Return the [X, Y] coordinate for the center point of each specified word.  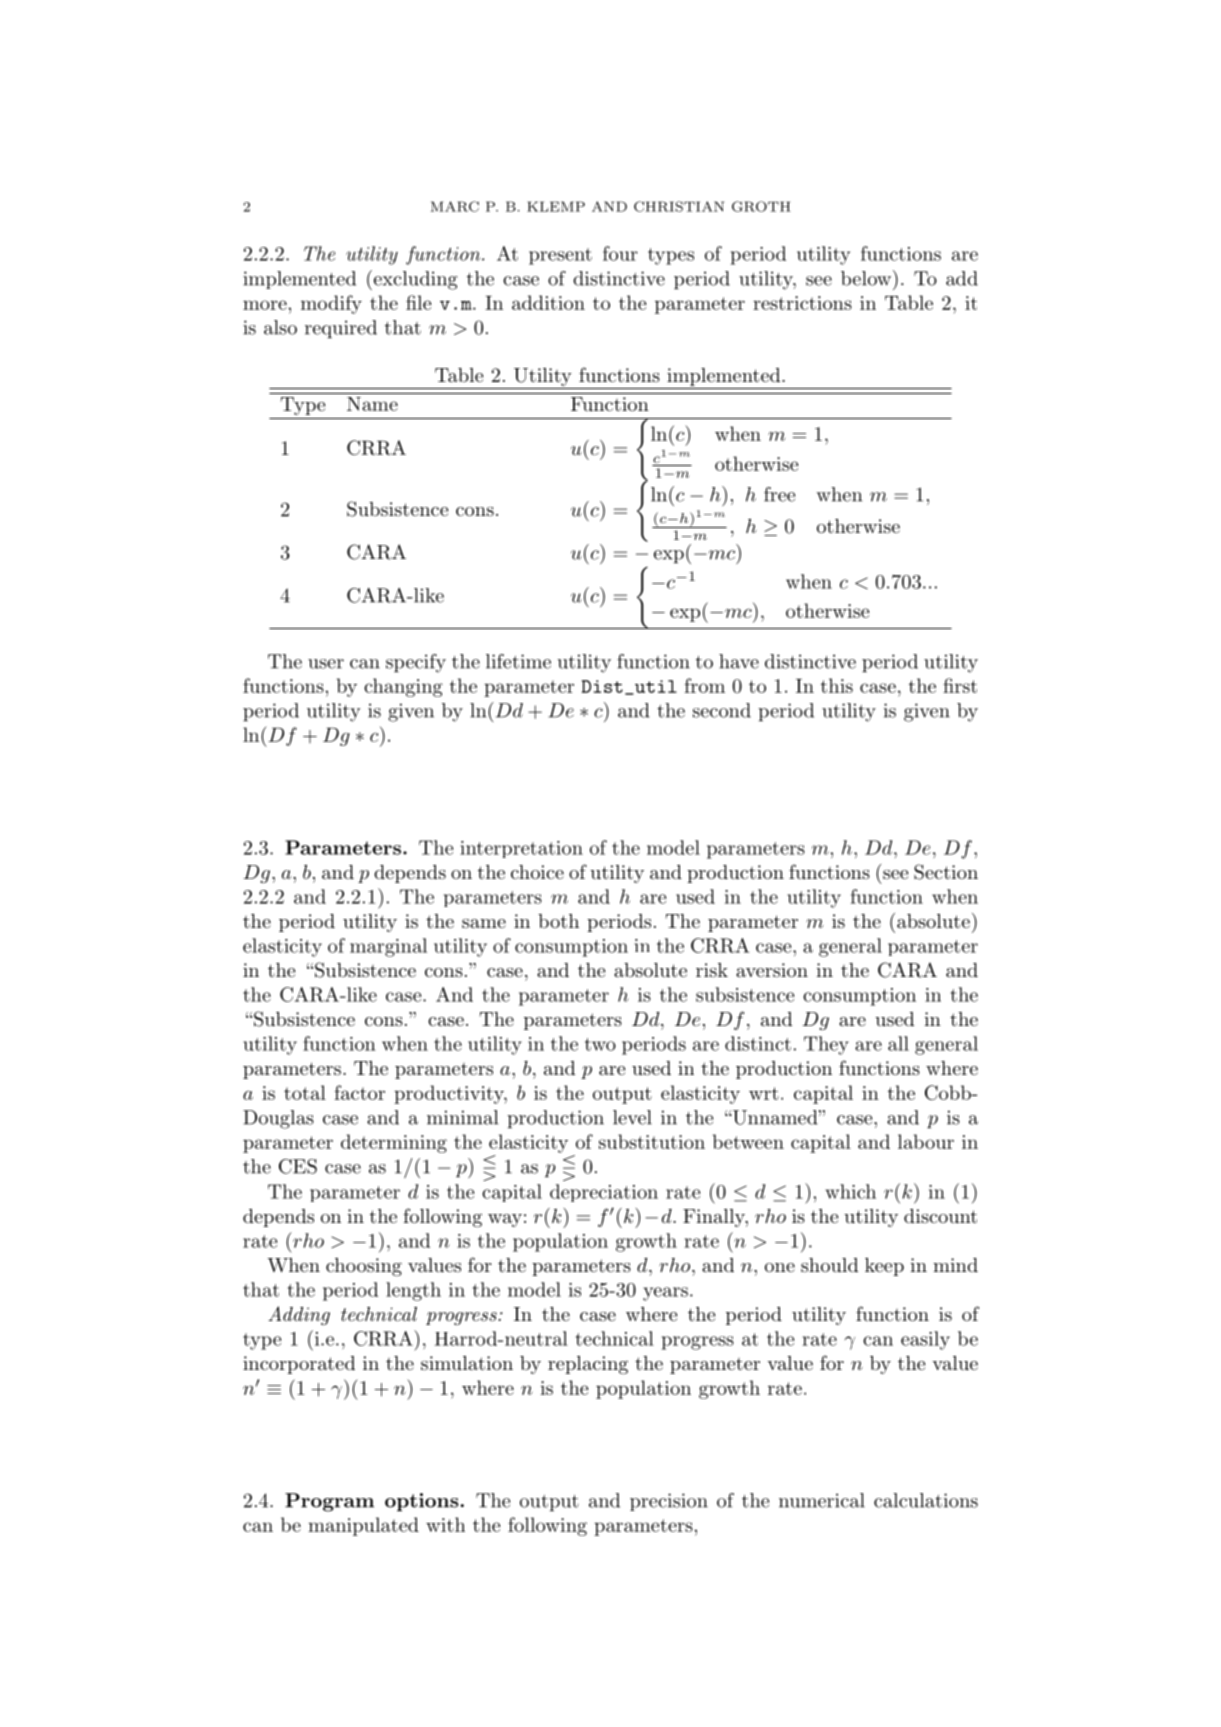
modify [331, 304]
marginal [388, 947]
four [620, 253]
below [866, 278]
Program [329, 1502]
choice [537, 872]
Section [946, 872]
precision [669, 1502]
